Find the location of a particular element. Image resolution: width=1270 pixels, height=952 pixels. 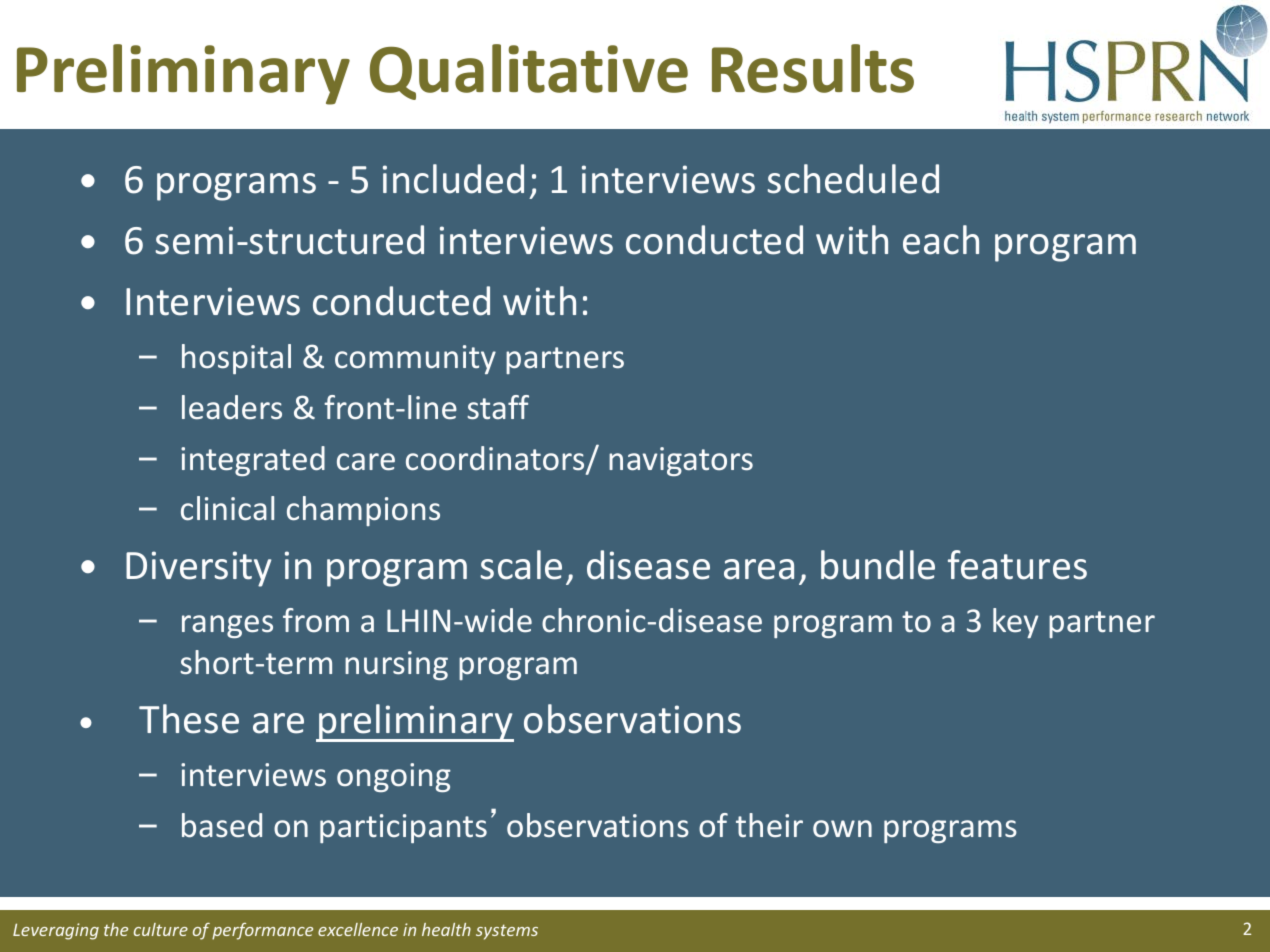

included is located at coordinates (453, 179).
